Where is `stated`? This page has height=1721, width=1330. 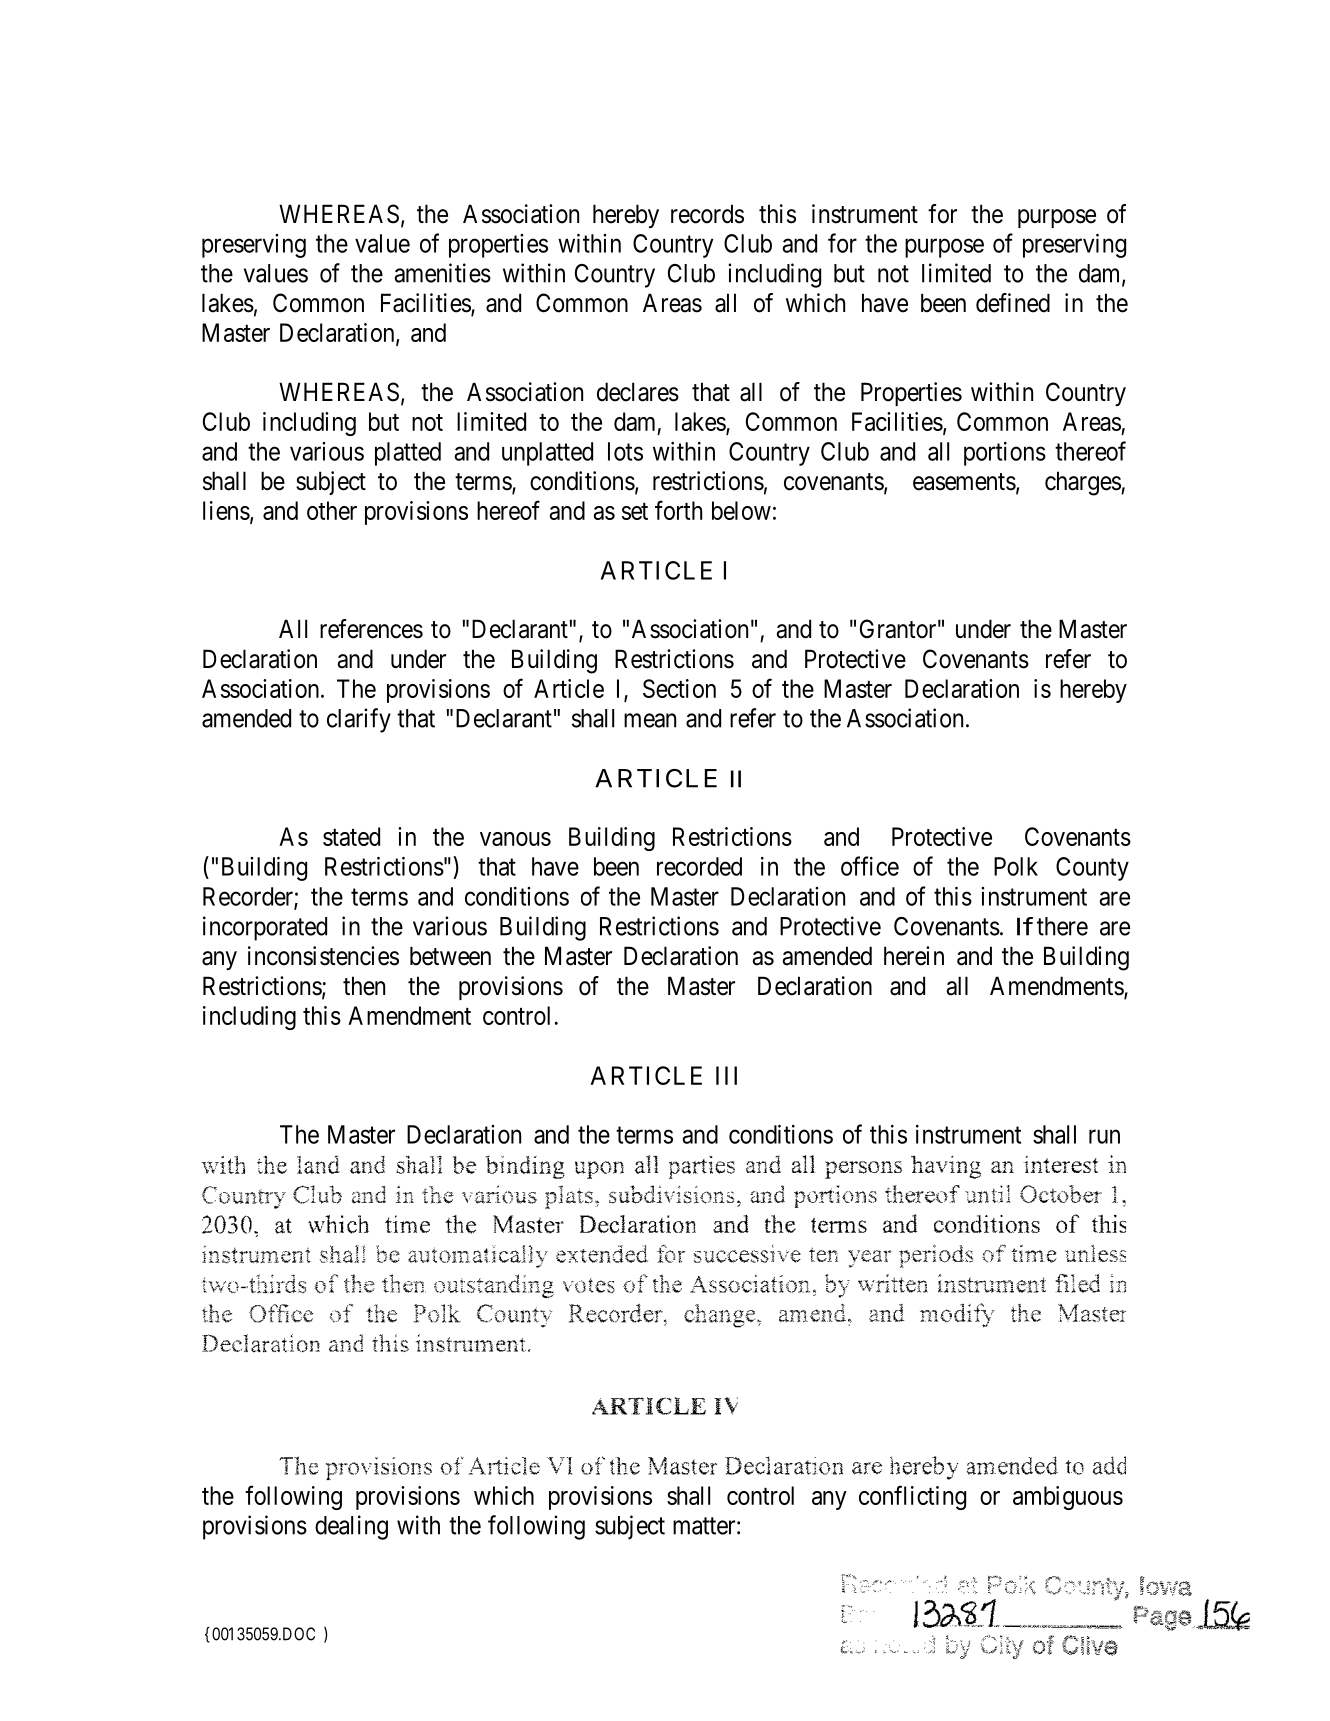 stated is located at coordinates (351, 836).
